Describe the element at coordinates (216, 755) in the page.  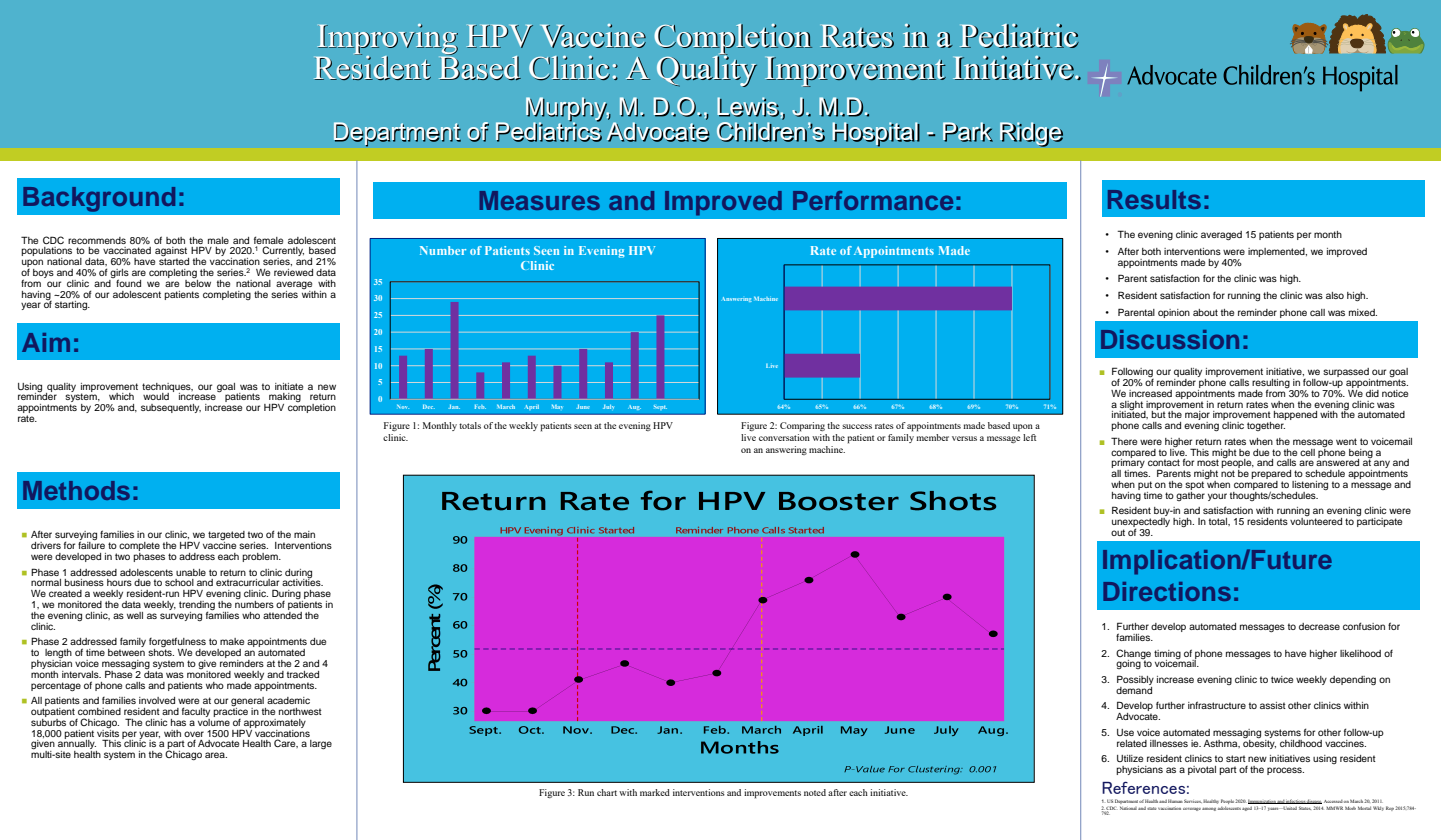
I see `area` at that location.
